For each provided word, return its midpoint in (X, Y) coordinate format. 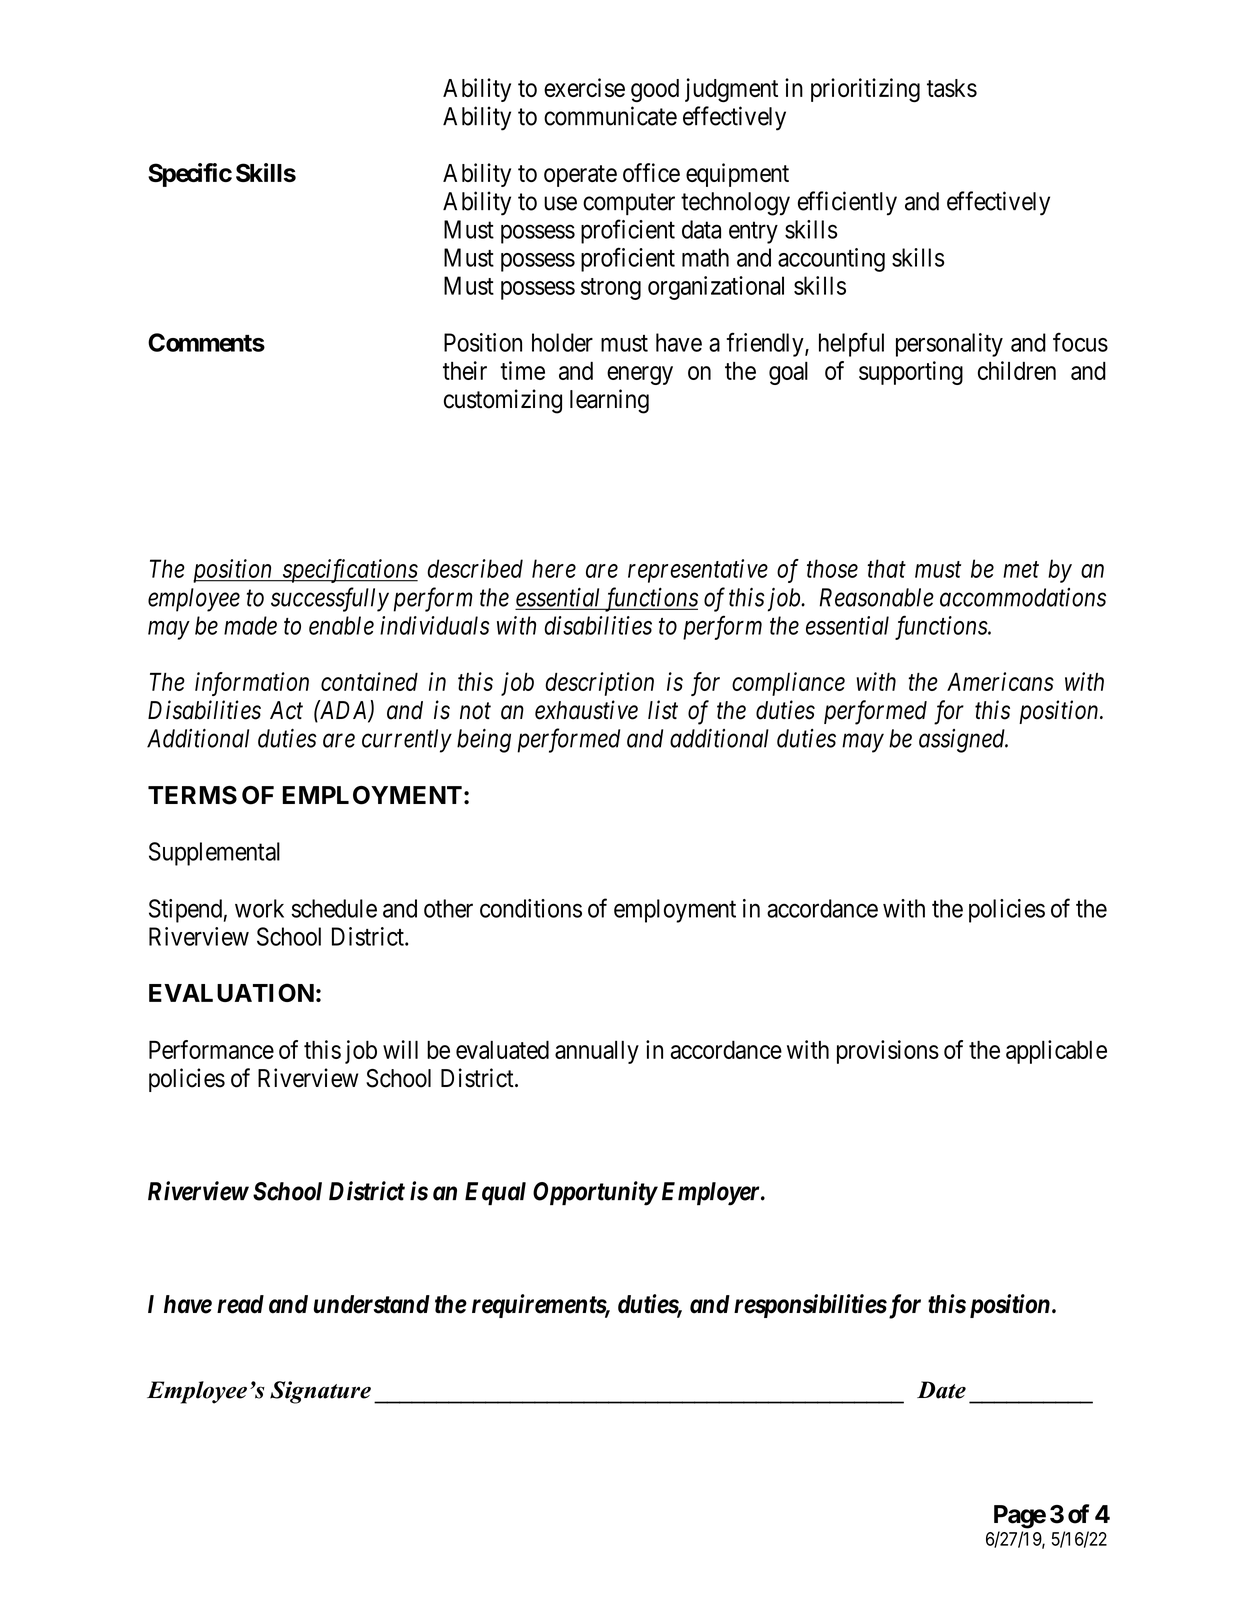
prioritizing (865, 90)
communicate (610, 116)
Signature (320, 1392)
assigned (963, 741)
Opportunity (595, 1193)
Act (286, 710)
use (560, 203)
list (663, 710)
